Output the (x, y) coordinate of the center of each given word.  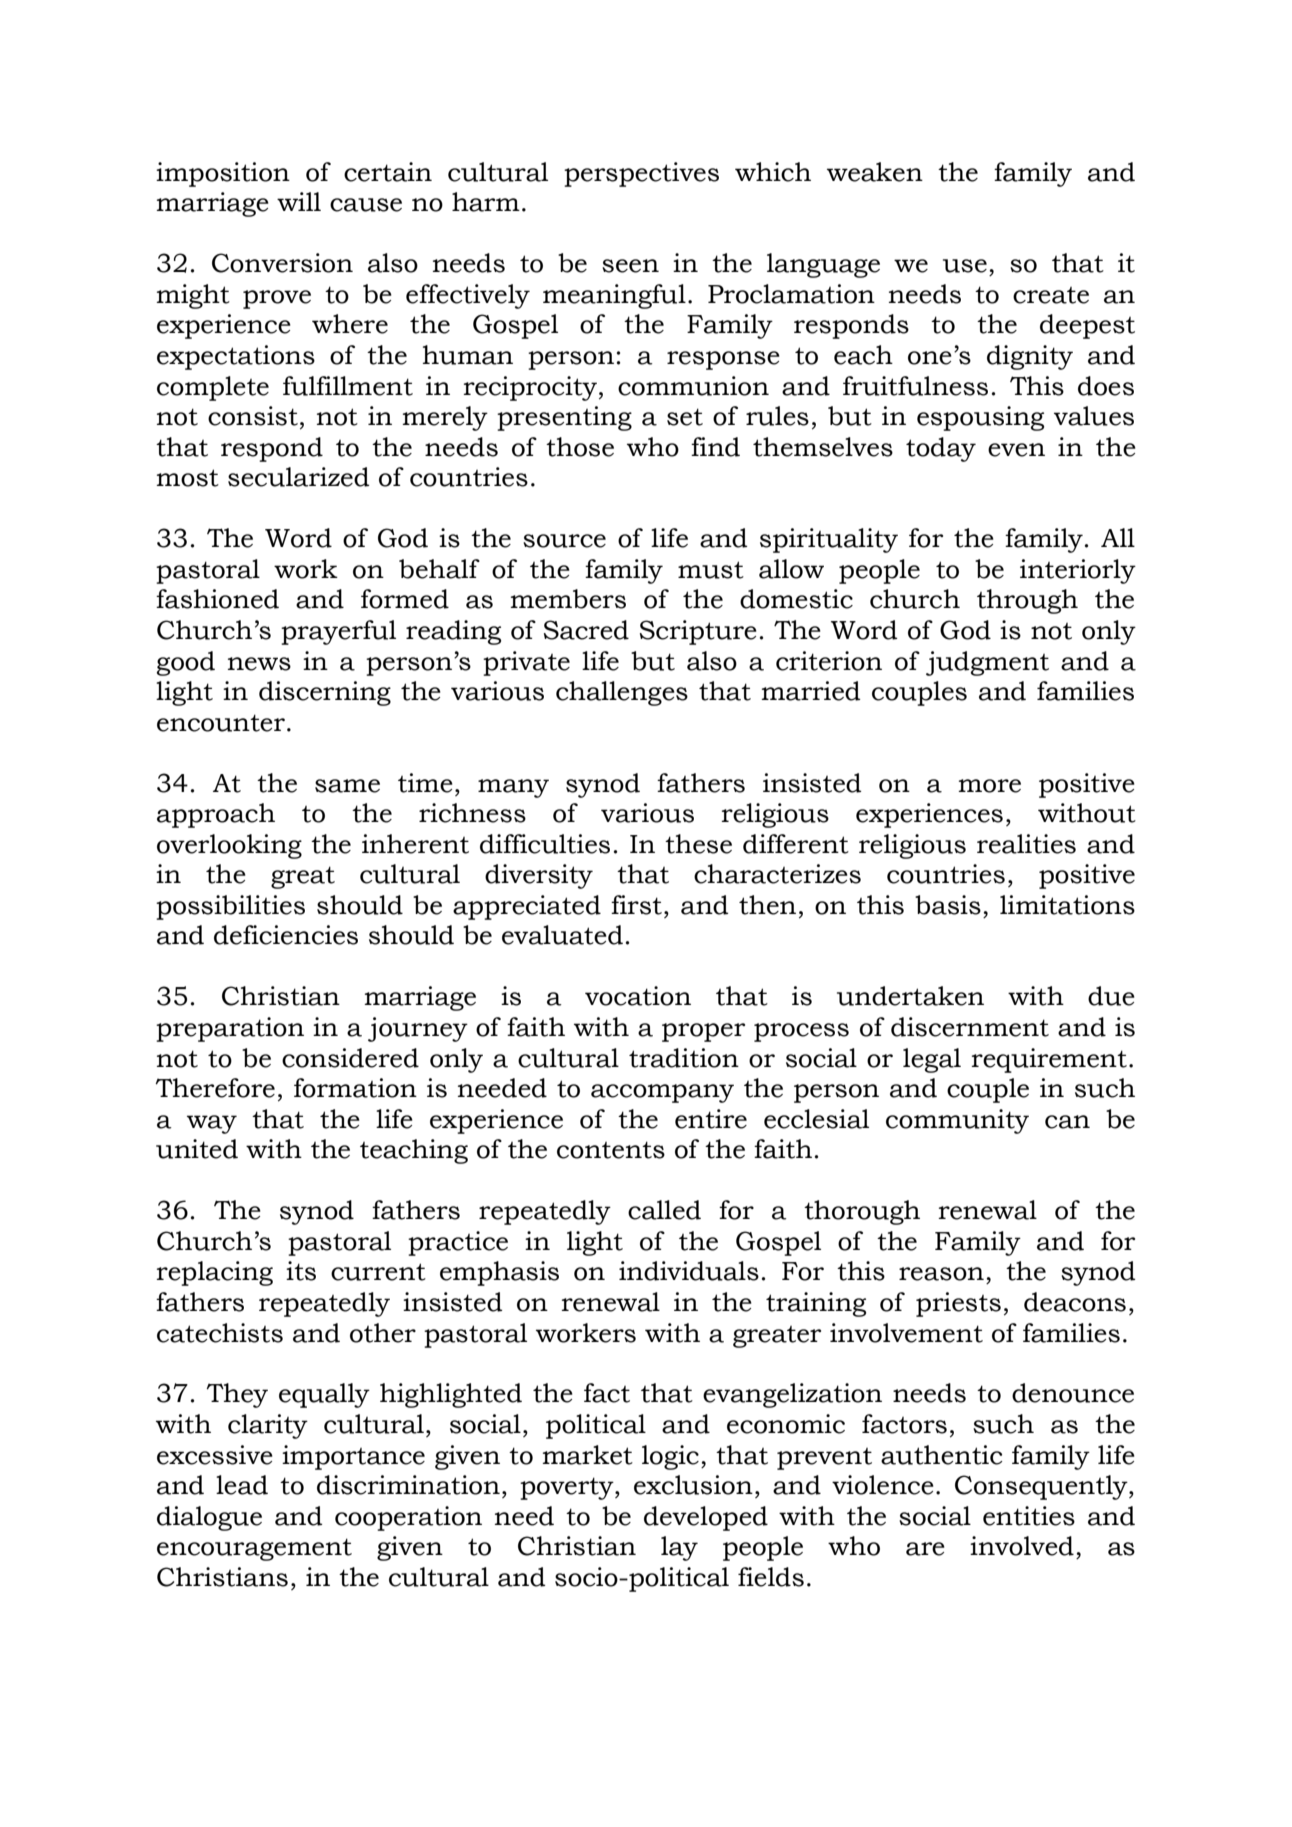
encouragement (254, 1549)
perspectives (641, 174)
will (299, 201)
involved (1022, 1546)
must (711, 570)
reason (941, 1274)
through (1027, 601)
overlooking (229, 846)
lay (679, 1548)
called (664, 1210)
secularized (299, 477)
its (301, 1271)
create (1051, 295)
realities (1026, 844)
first (636, 905)
